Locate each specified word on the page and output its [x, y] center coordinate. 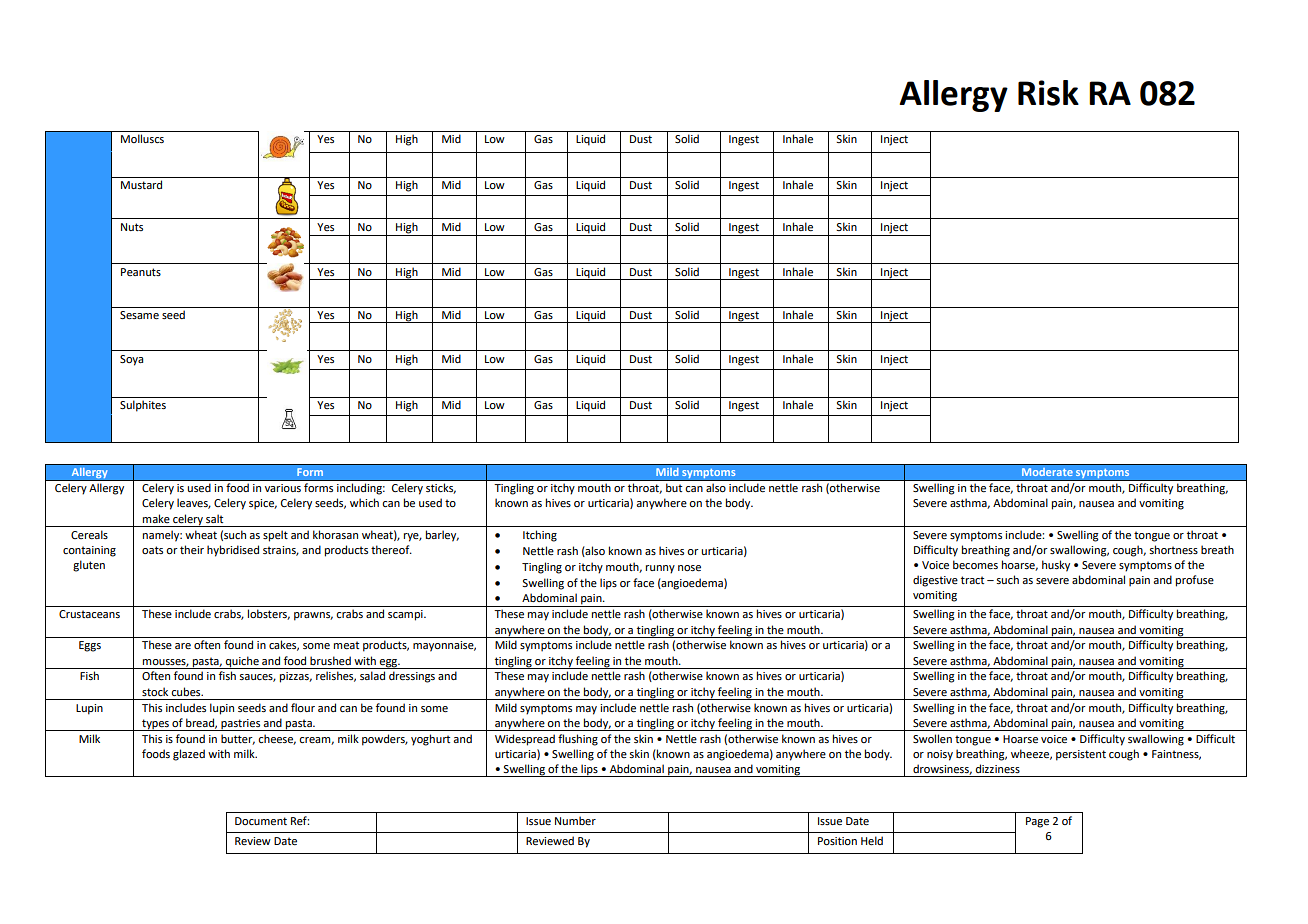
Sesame [139, 315]
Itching [540, 536]
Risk [1048, 93]
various [283, 488]
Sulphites [143, 406]
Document [261, 821]
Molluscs [142, 138]
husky [1056, 566]
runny [660, 569]
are [183, 646]
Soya [131, 360]
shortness [1173, 549]
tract [972, 580]
